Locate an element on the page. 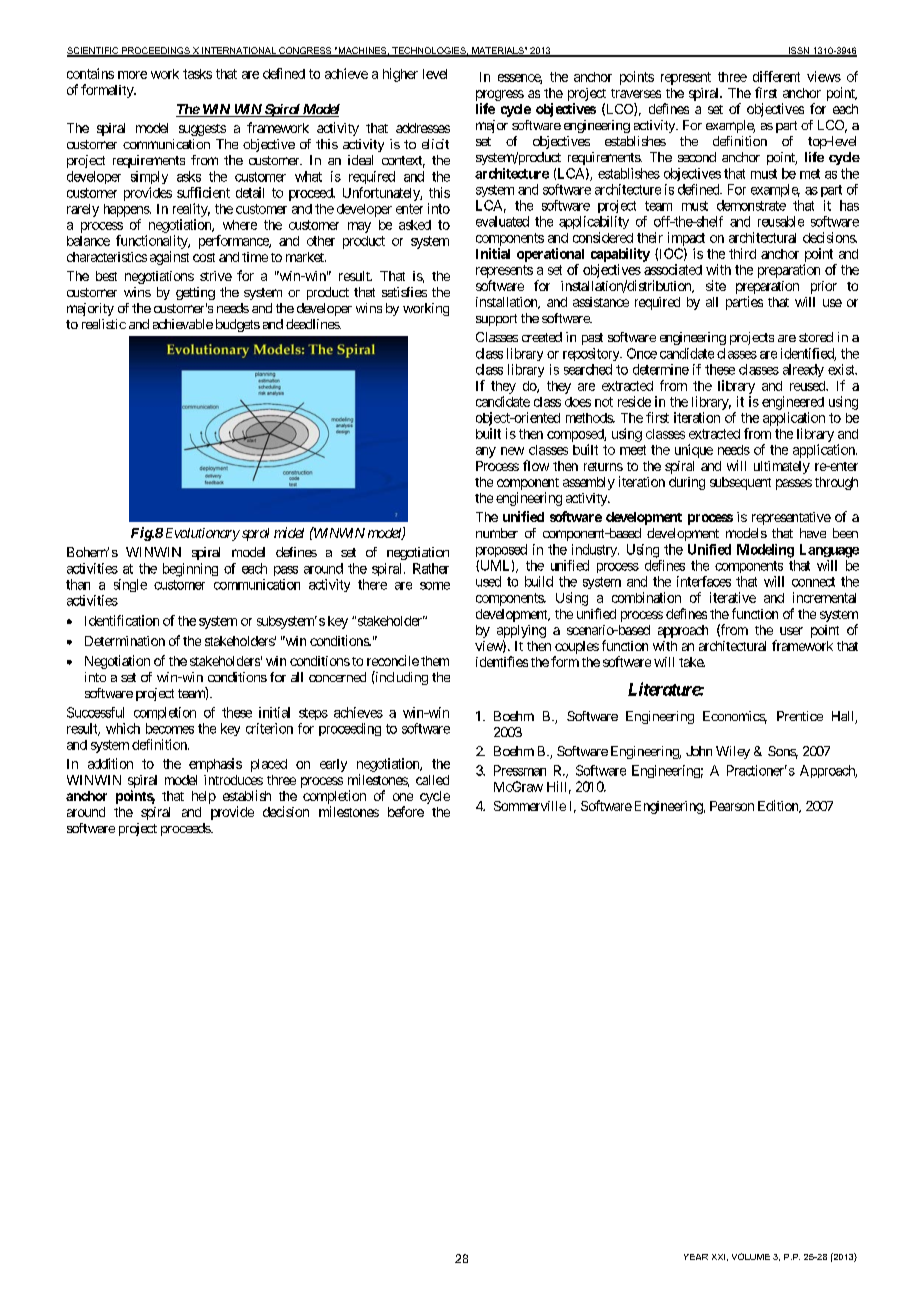 Image resolution: width=924 pixels, height=1308 pixels. achievable is located at coordinates (183, 324).
